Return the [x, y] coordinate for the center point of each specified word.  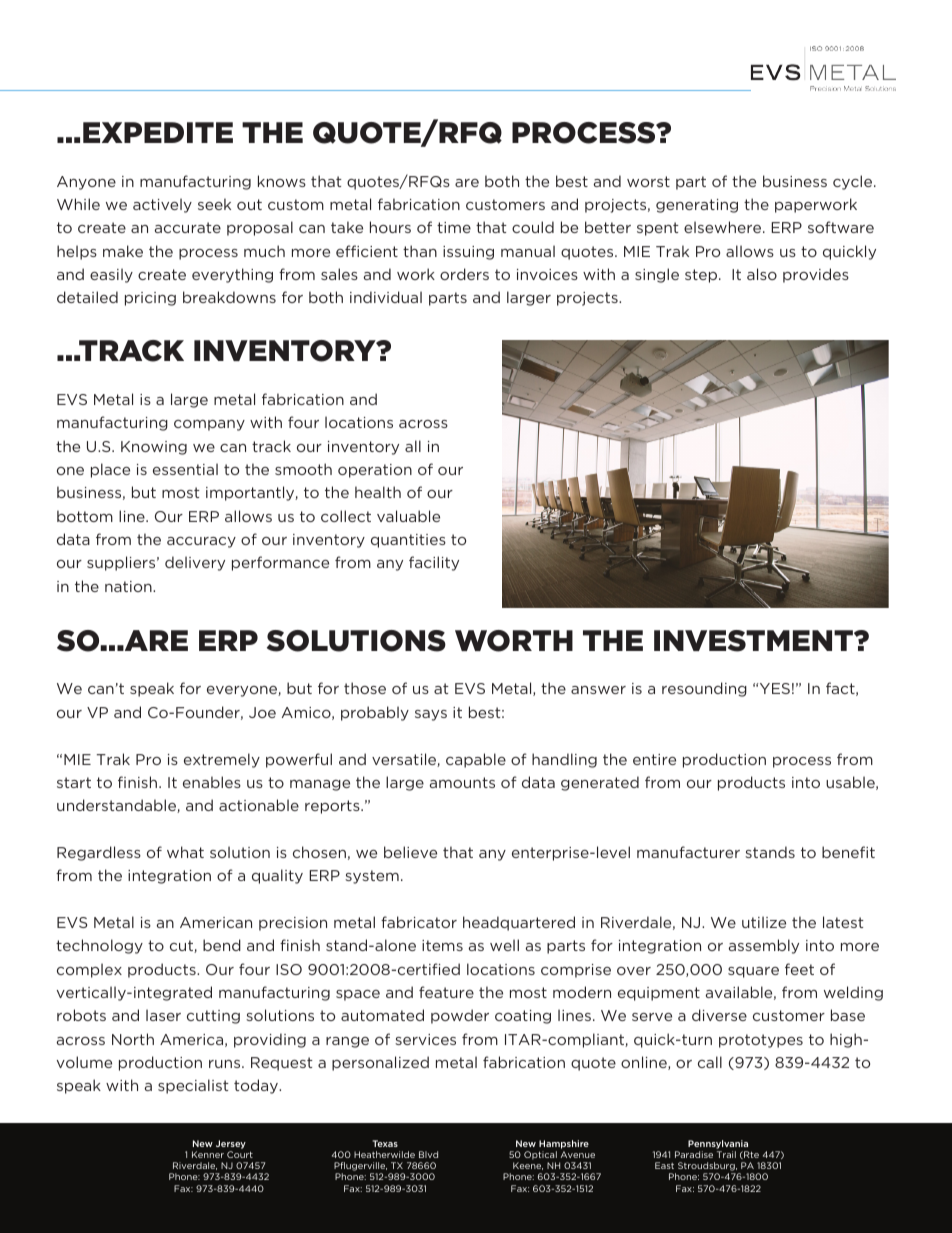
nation [129, 586]
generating [697, 206]
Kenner [208, 1154]
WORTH [514, 641]
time [454, 227]
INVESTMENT [754, 641]
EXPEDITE [158, 132]
